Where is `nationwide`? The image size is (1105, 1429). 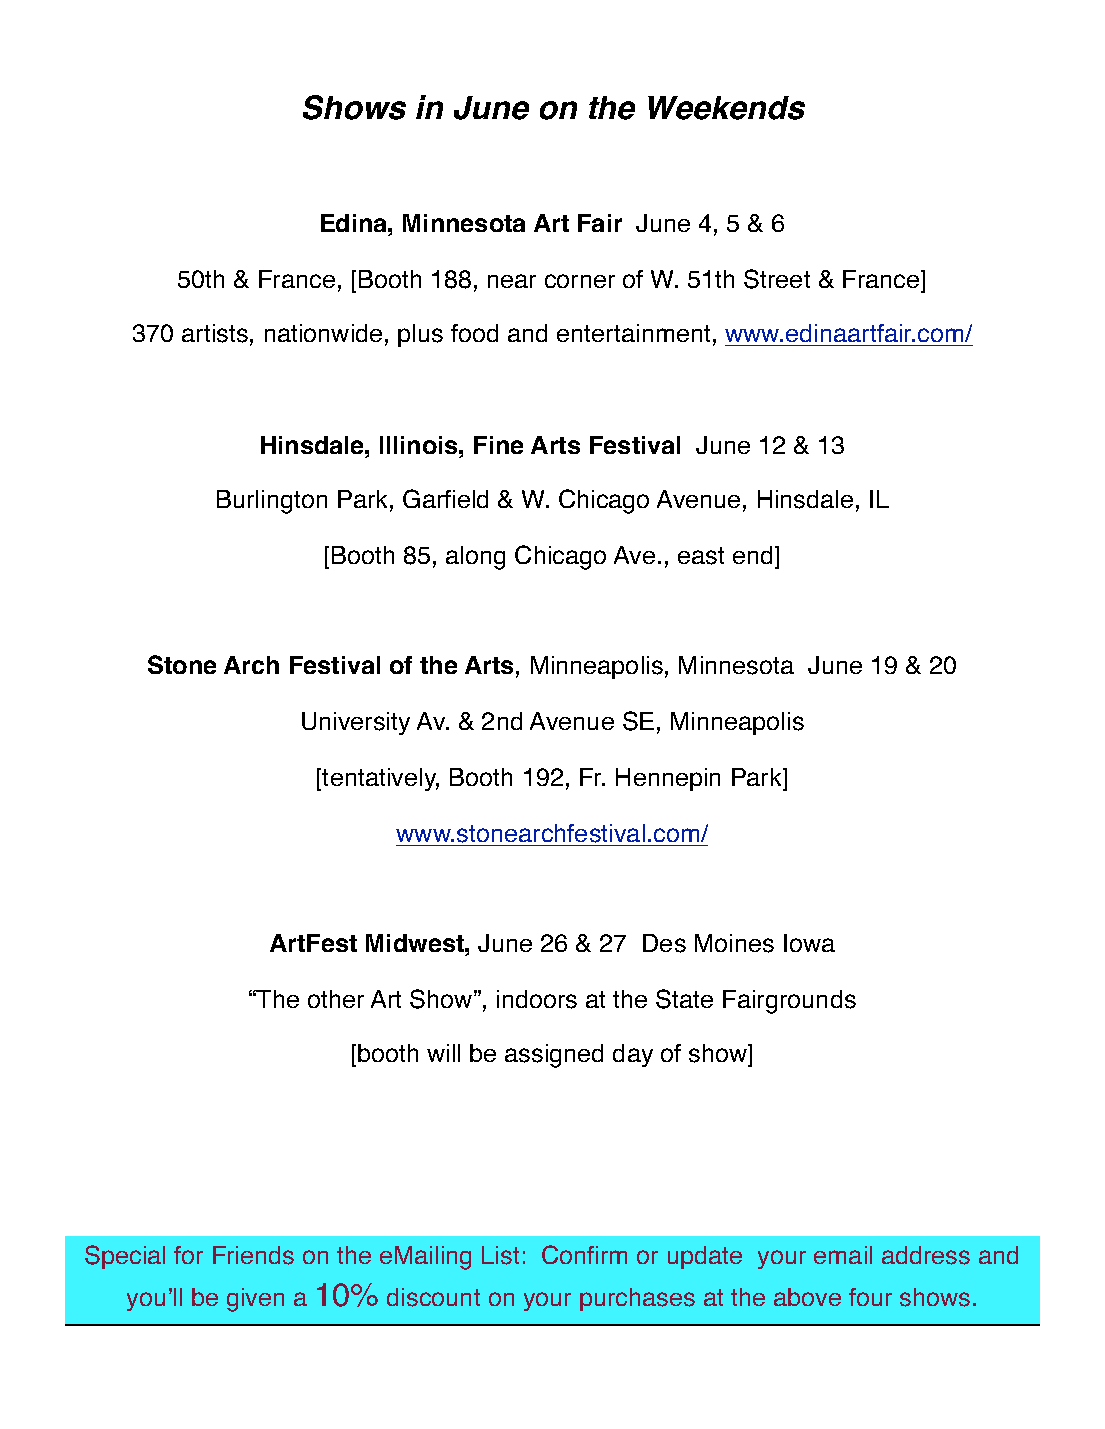 nationwide is located at coordinates (323, 333).
